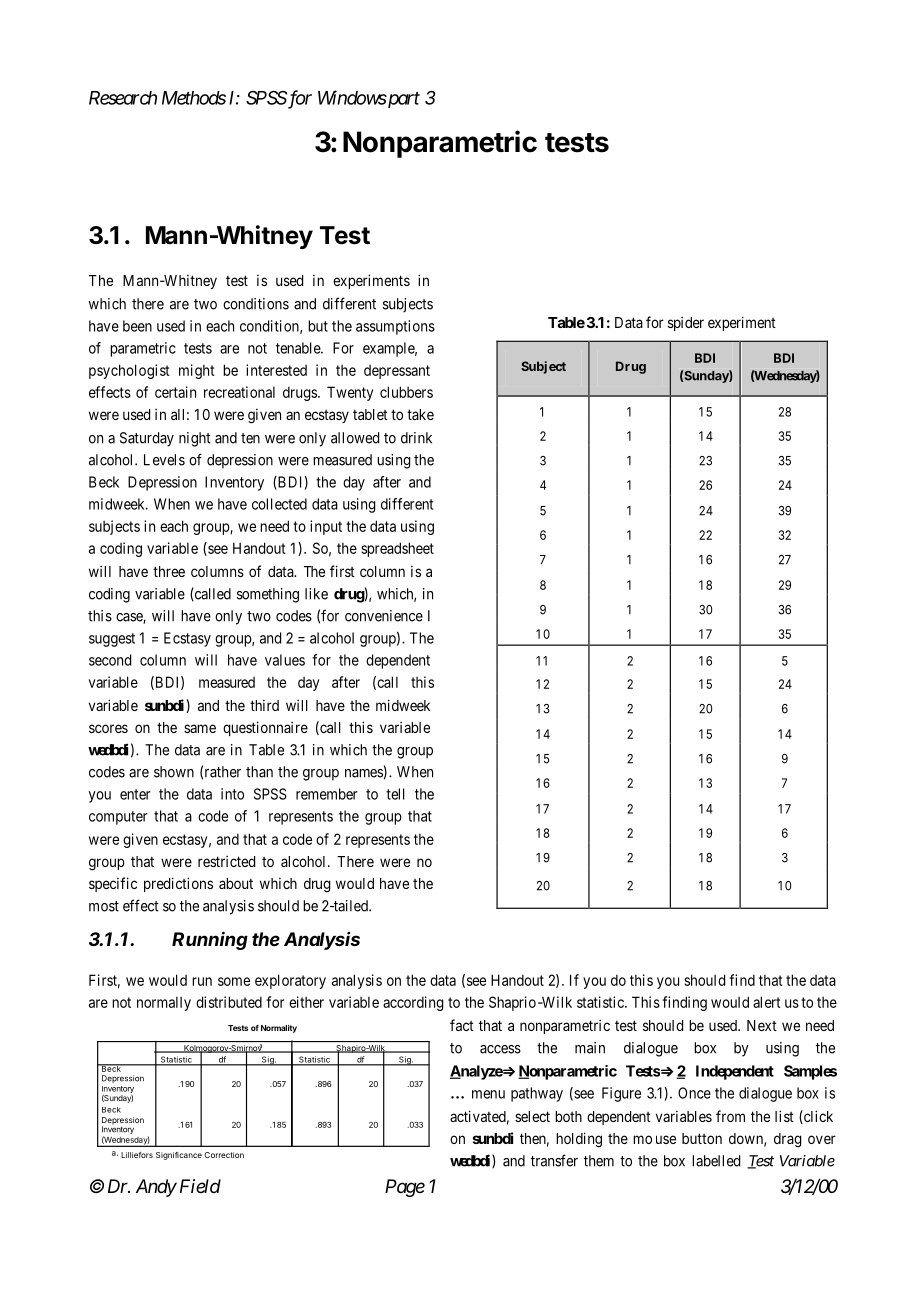 Image resolution: width=924 pixels, height=1307 pixels. What do you see at coordinates (395, 327) in the screenshot?
I see `assumptions` at bounding box center [395, 327].
